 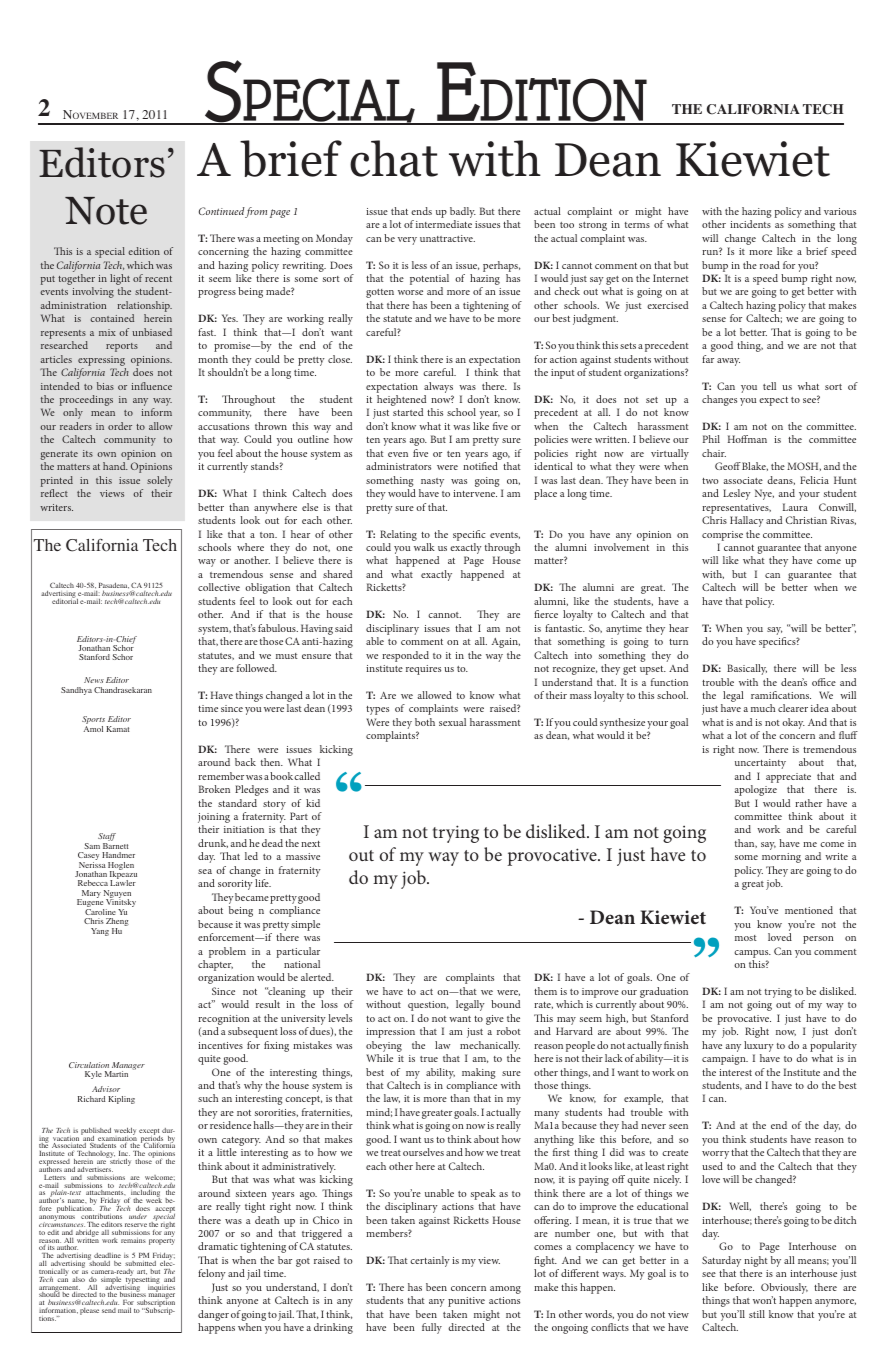 I want to click on comprise, so click(x=722, y=536).
